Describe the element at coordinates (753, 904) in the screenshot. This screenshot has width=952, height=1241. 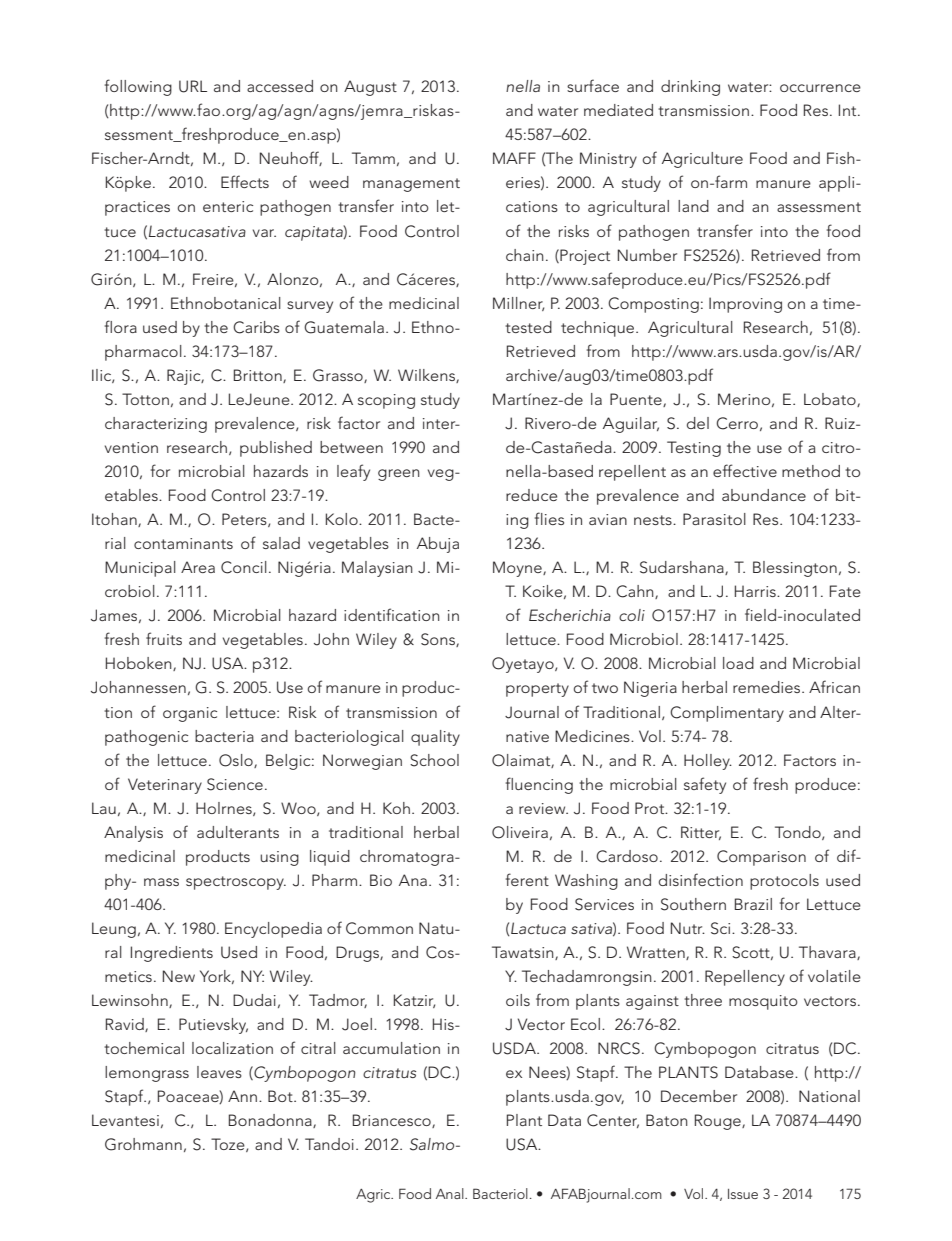
I see `Brazil` at that location.
